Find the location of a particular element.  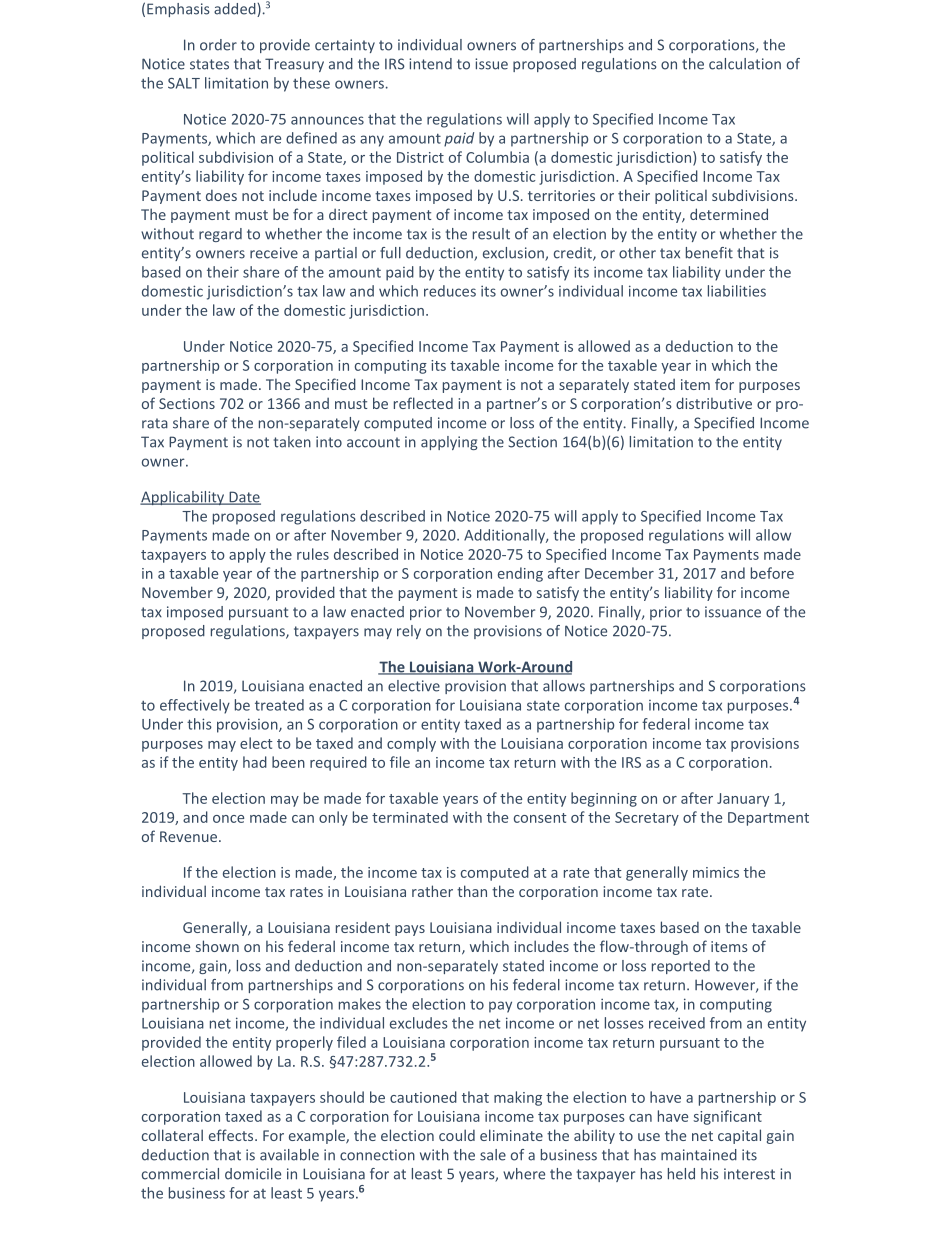

January is located at coordinates (743, 800).
